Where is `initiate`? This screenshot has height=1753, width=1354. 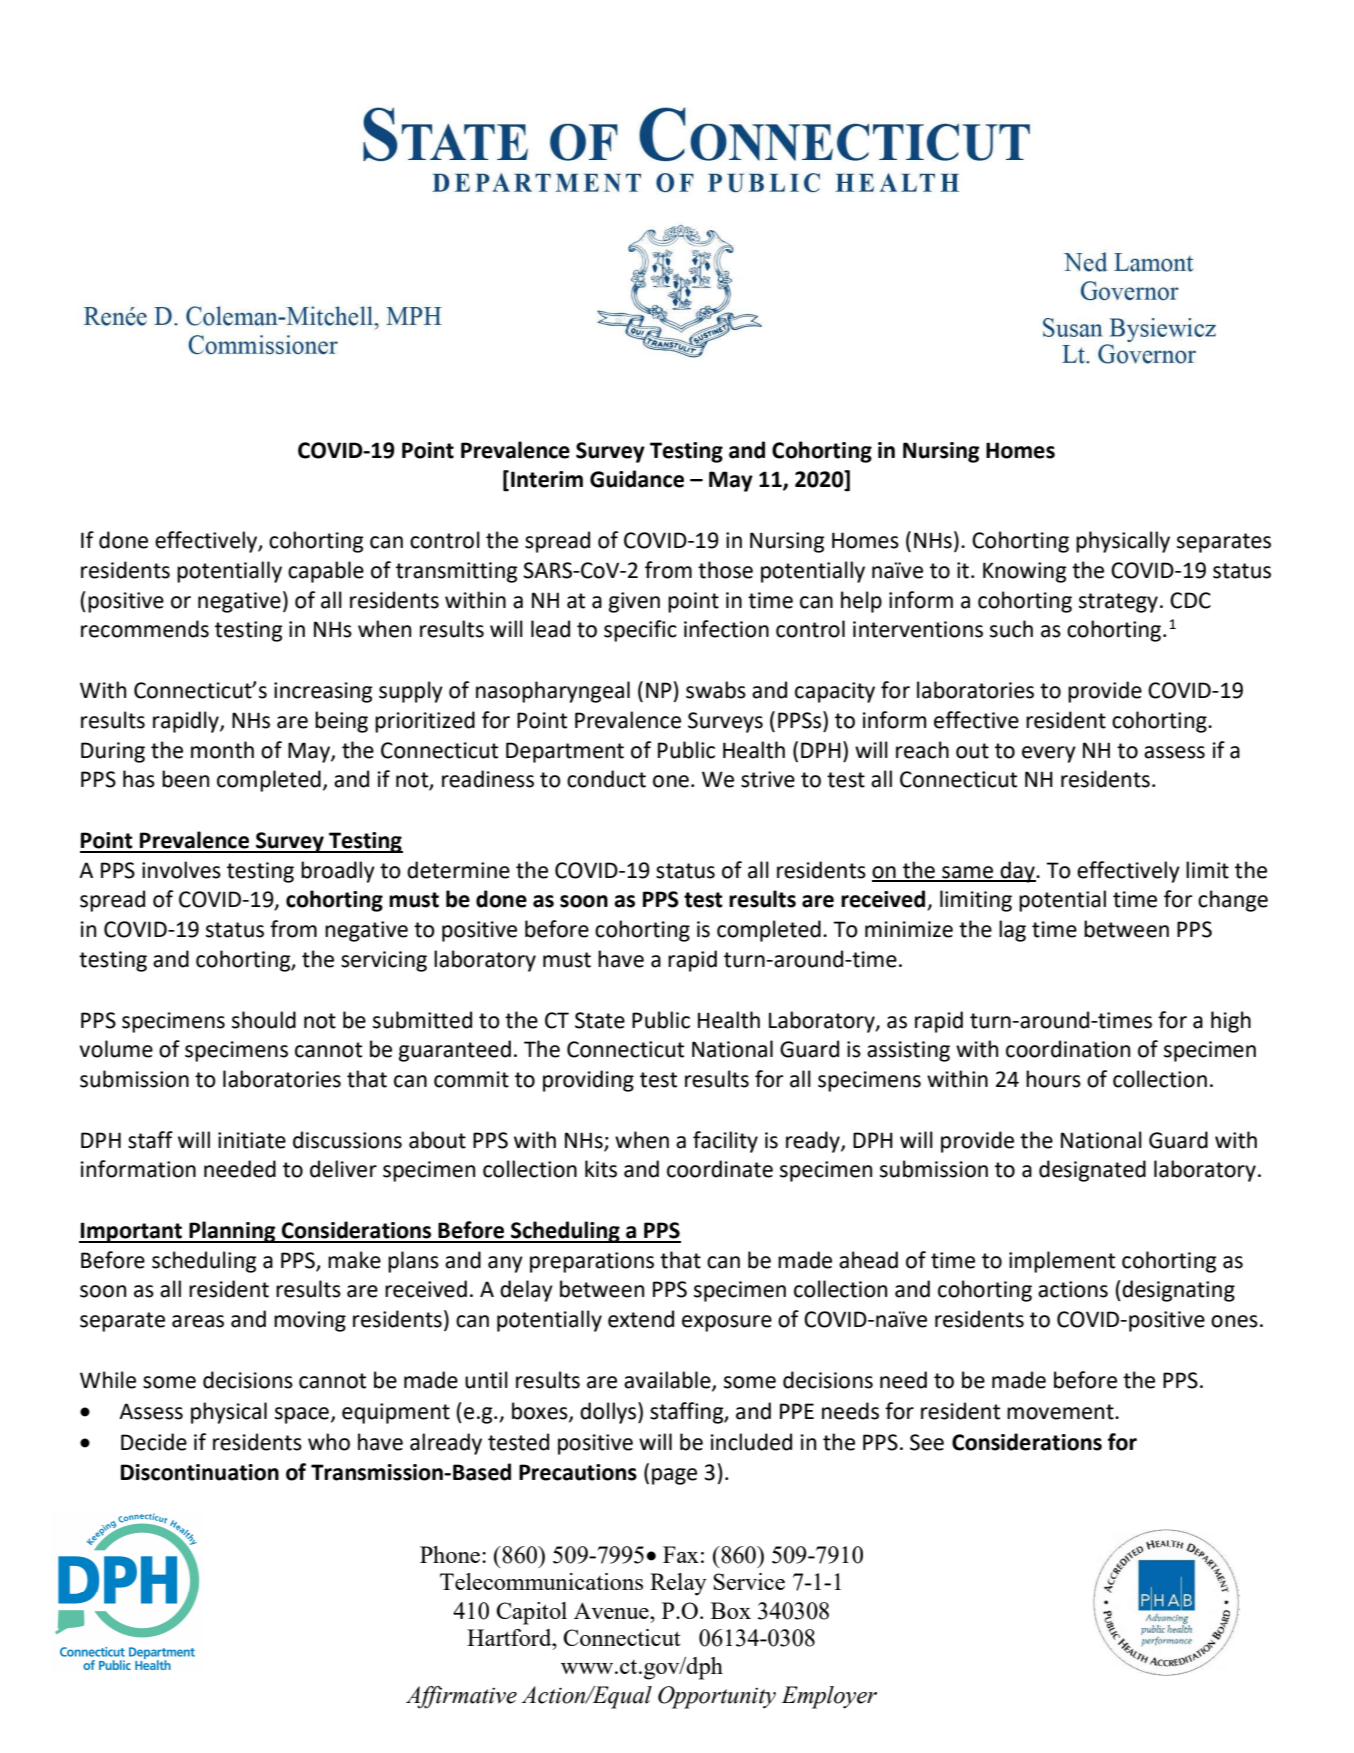 initiate is located at coordinates (252, 1140).
